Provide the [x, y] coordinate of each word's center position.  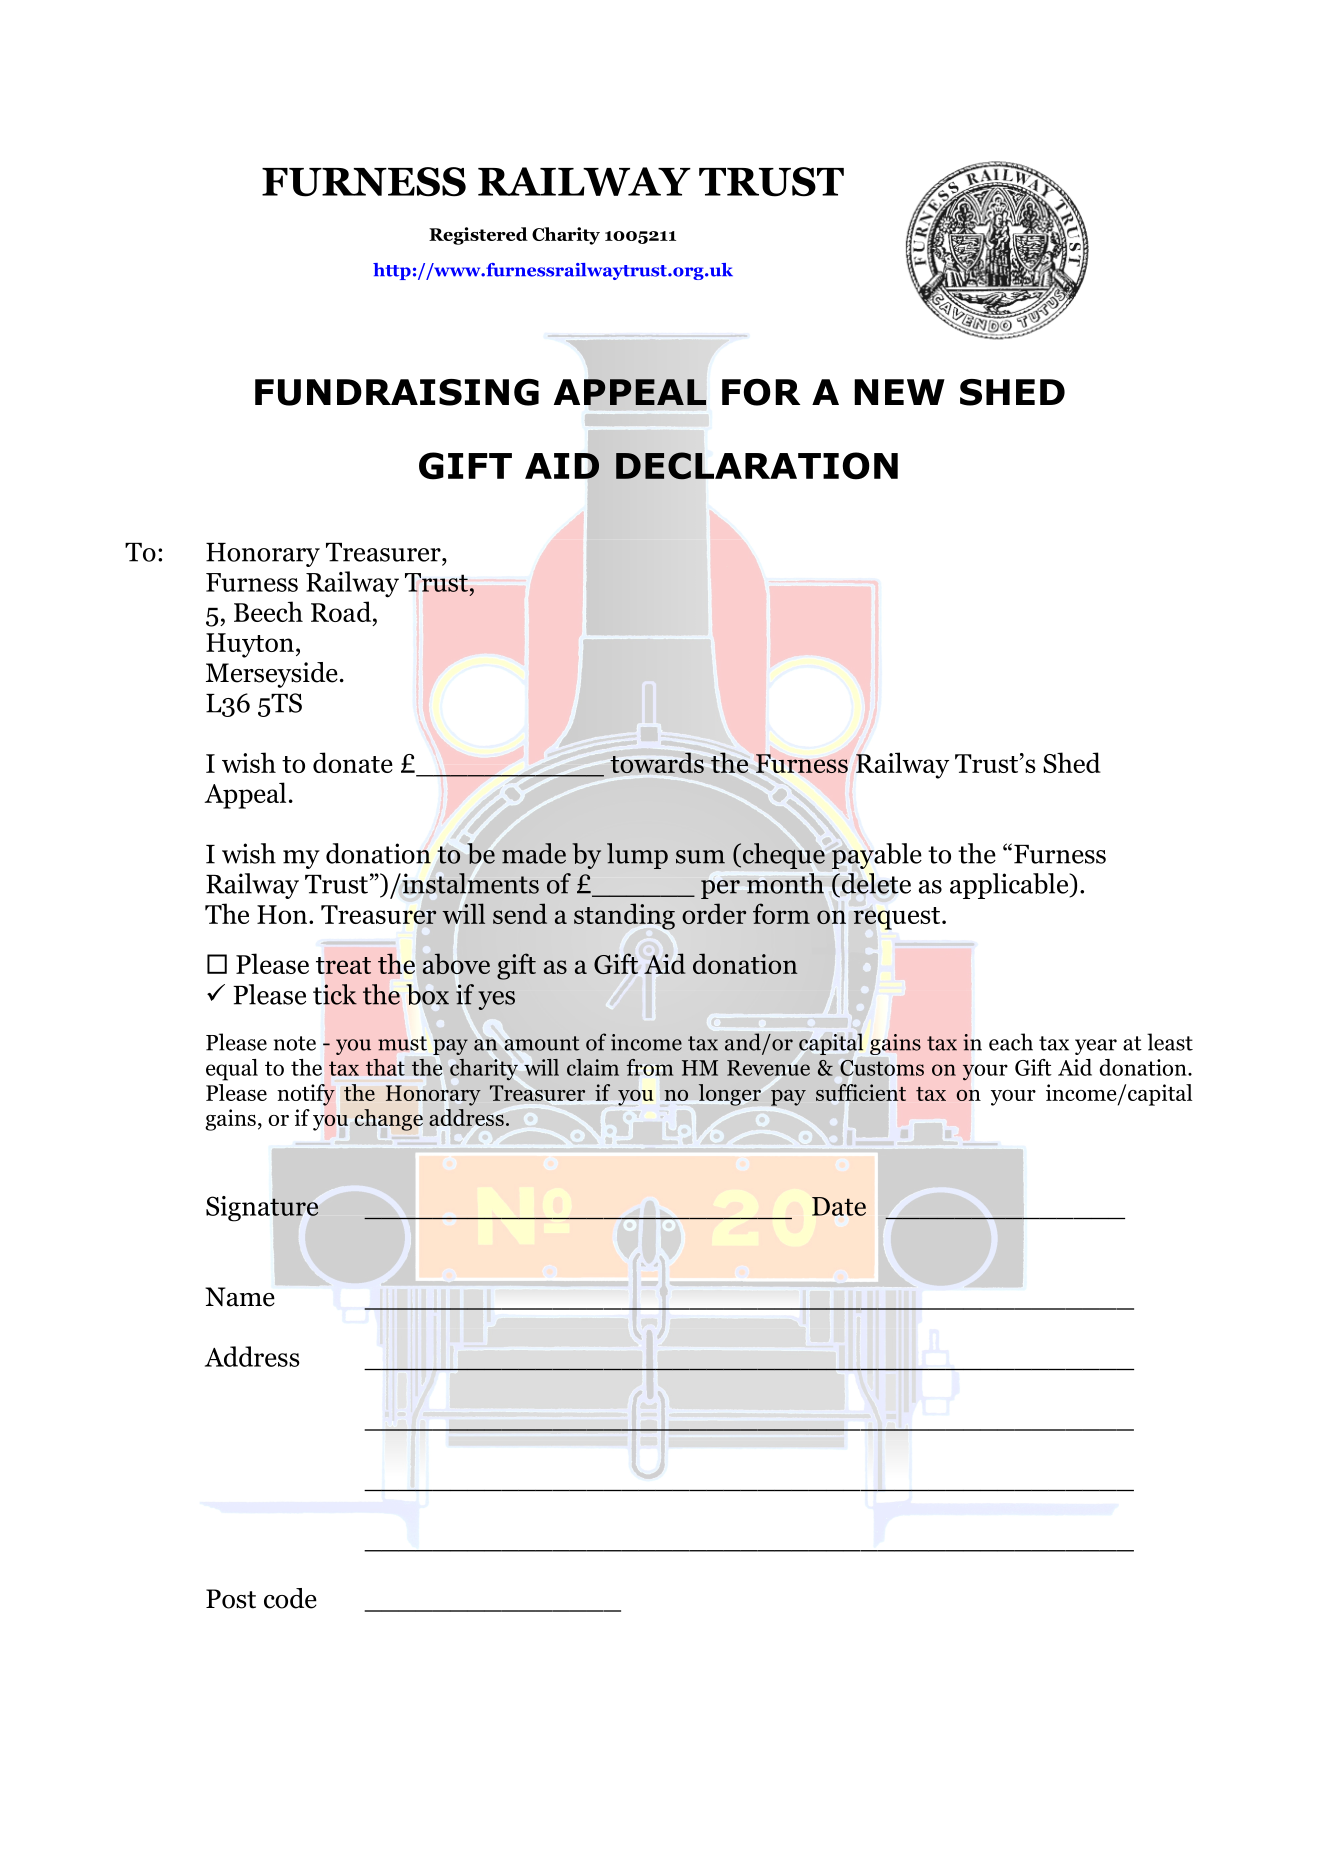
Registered [478, 236]
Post [231, 1599]
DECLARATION [757, 466]
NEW [899, 392]
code [290, 1598]
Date [839, 1206]
